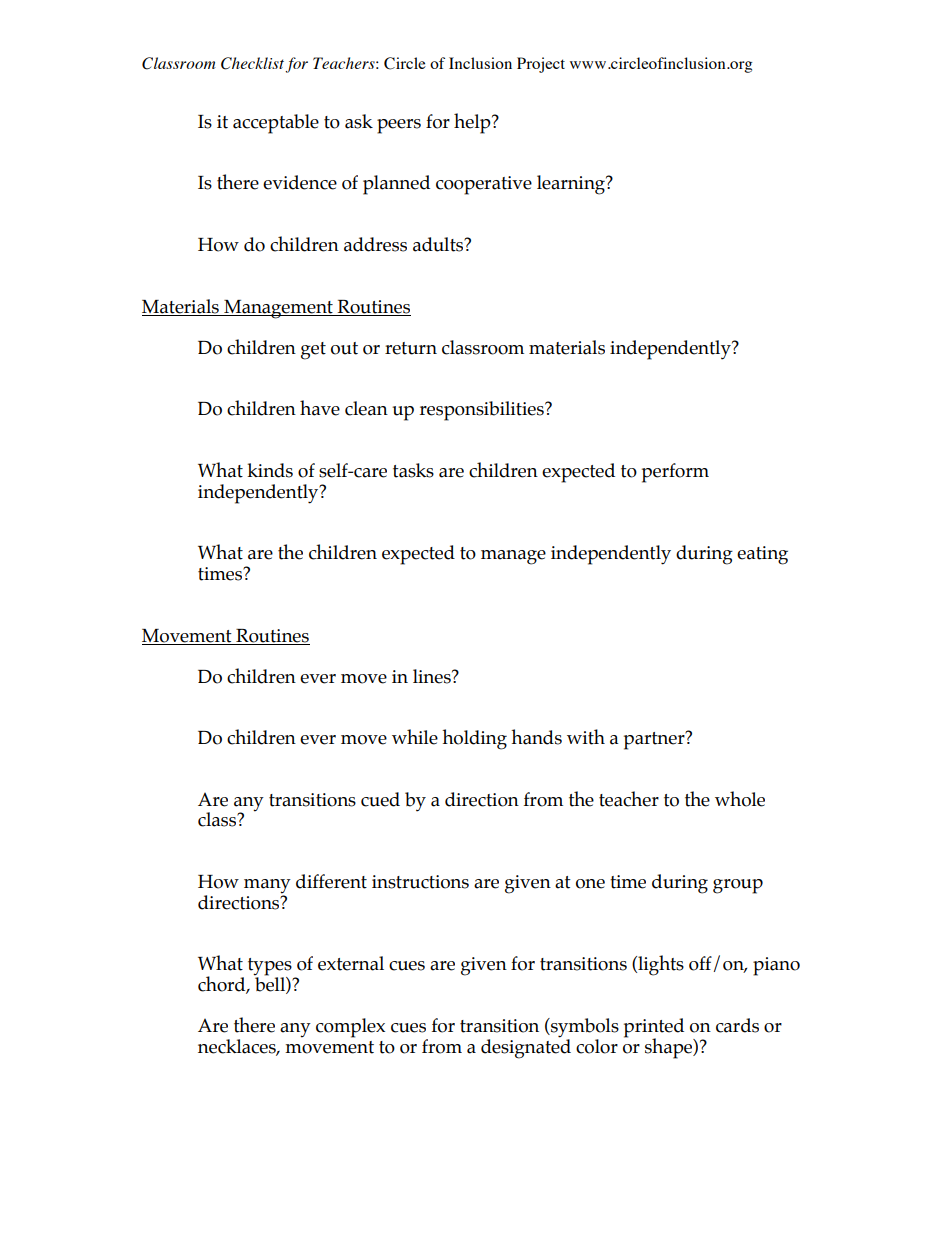  I want to click on partner, so click(655, 740).
